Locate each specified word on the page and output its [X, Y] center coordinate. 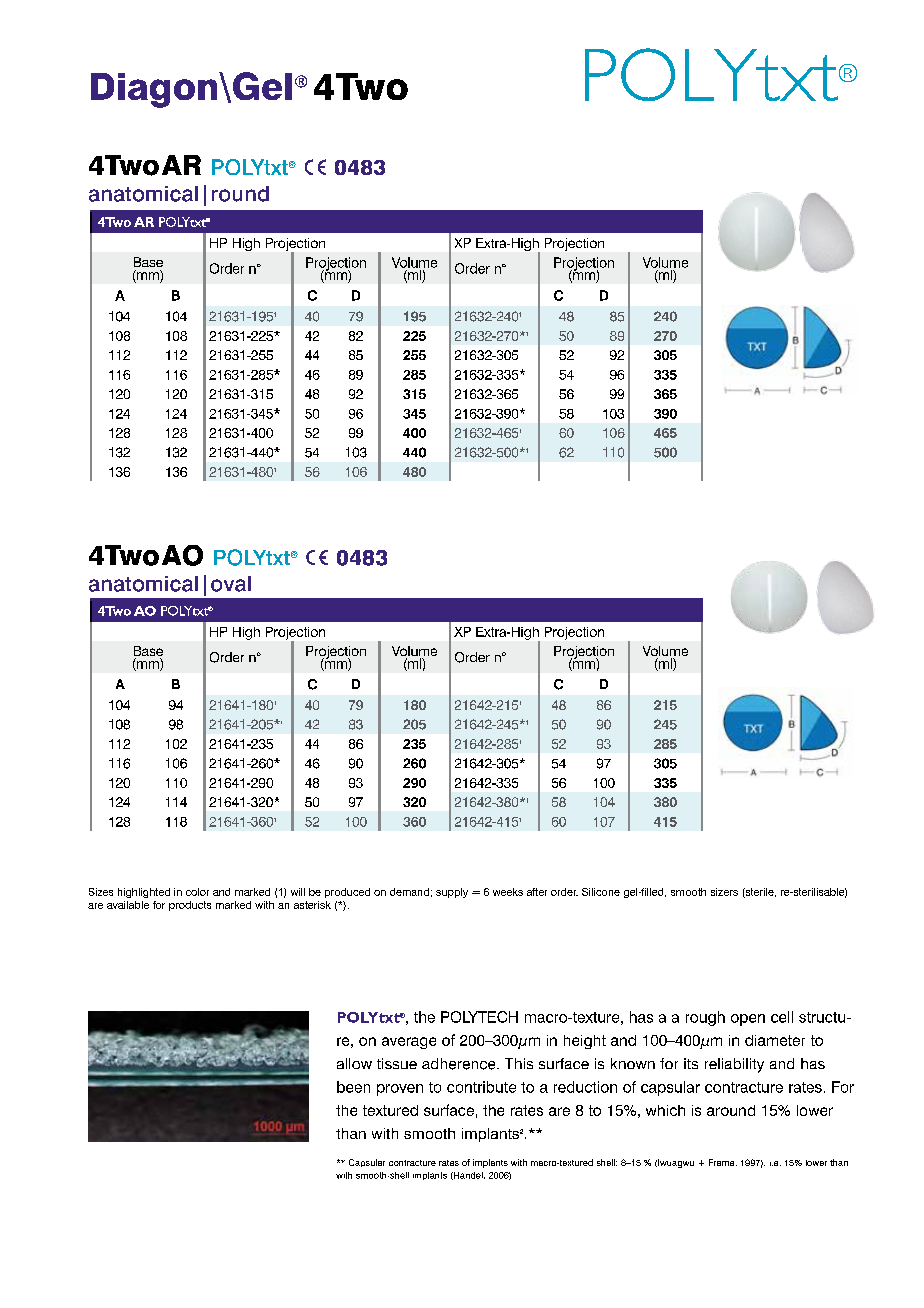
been [353, 1087]
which [665, 1110]
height [585, 1042]
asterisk [312, 905]
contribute [481, 1087]
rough [705, 1018]
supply [452, 893]
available [128, 905]
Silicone [601, 892]
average [409, 1043]
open [748, 1020]
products [190, 906]
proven [400, 1090]
